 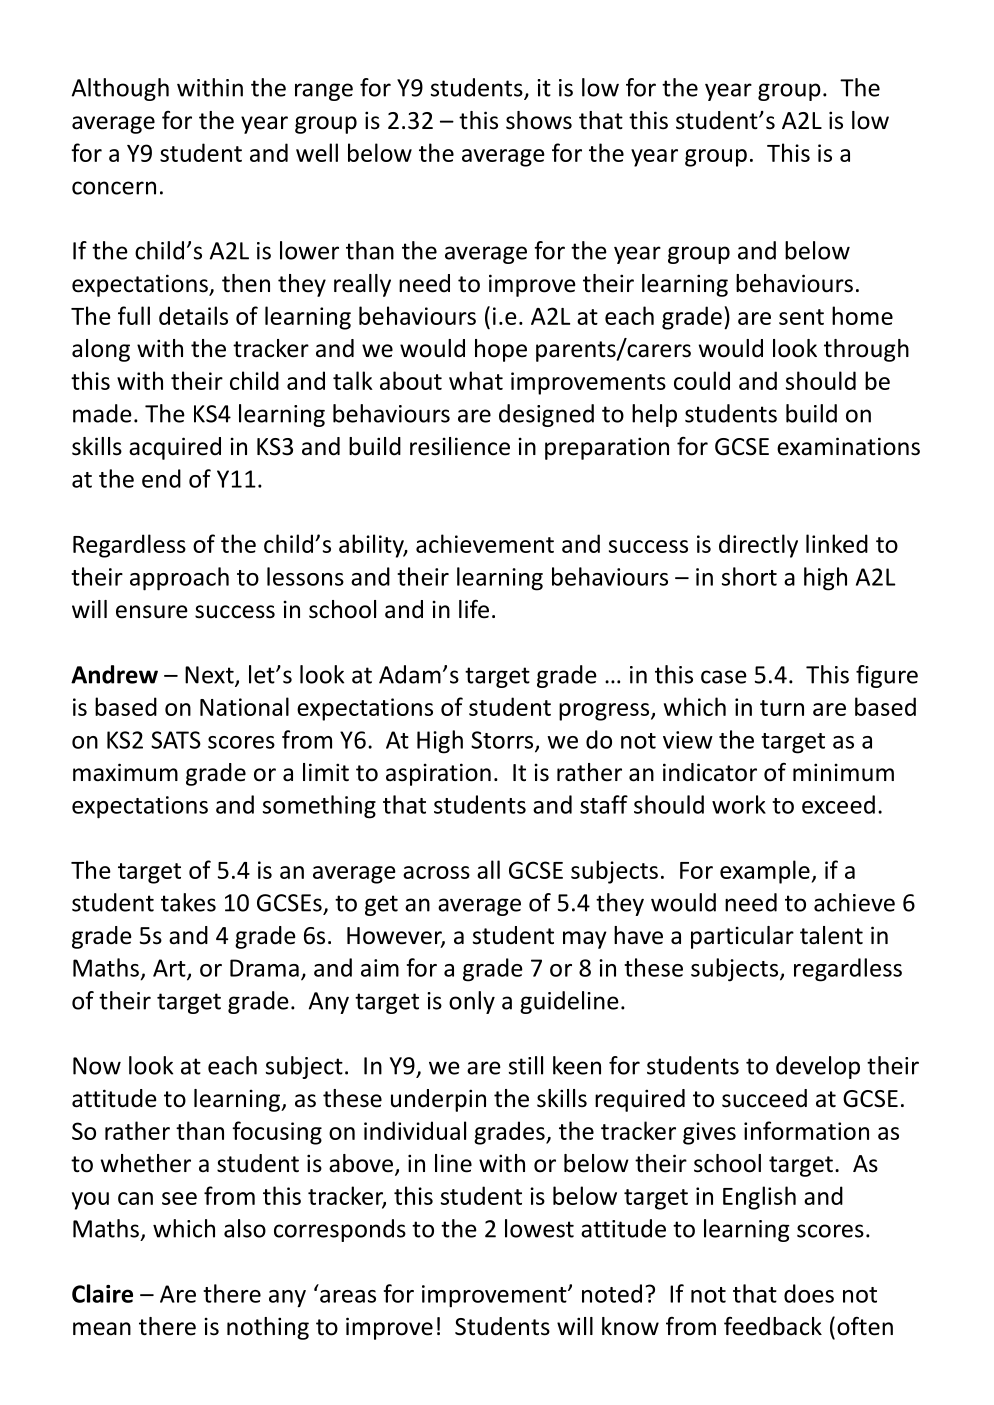 What do you see at coordinates (102, 1293) in the image?
I see `Claire` at bounding box center [102, 1293].
